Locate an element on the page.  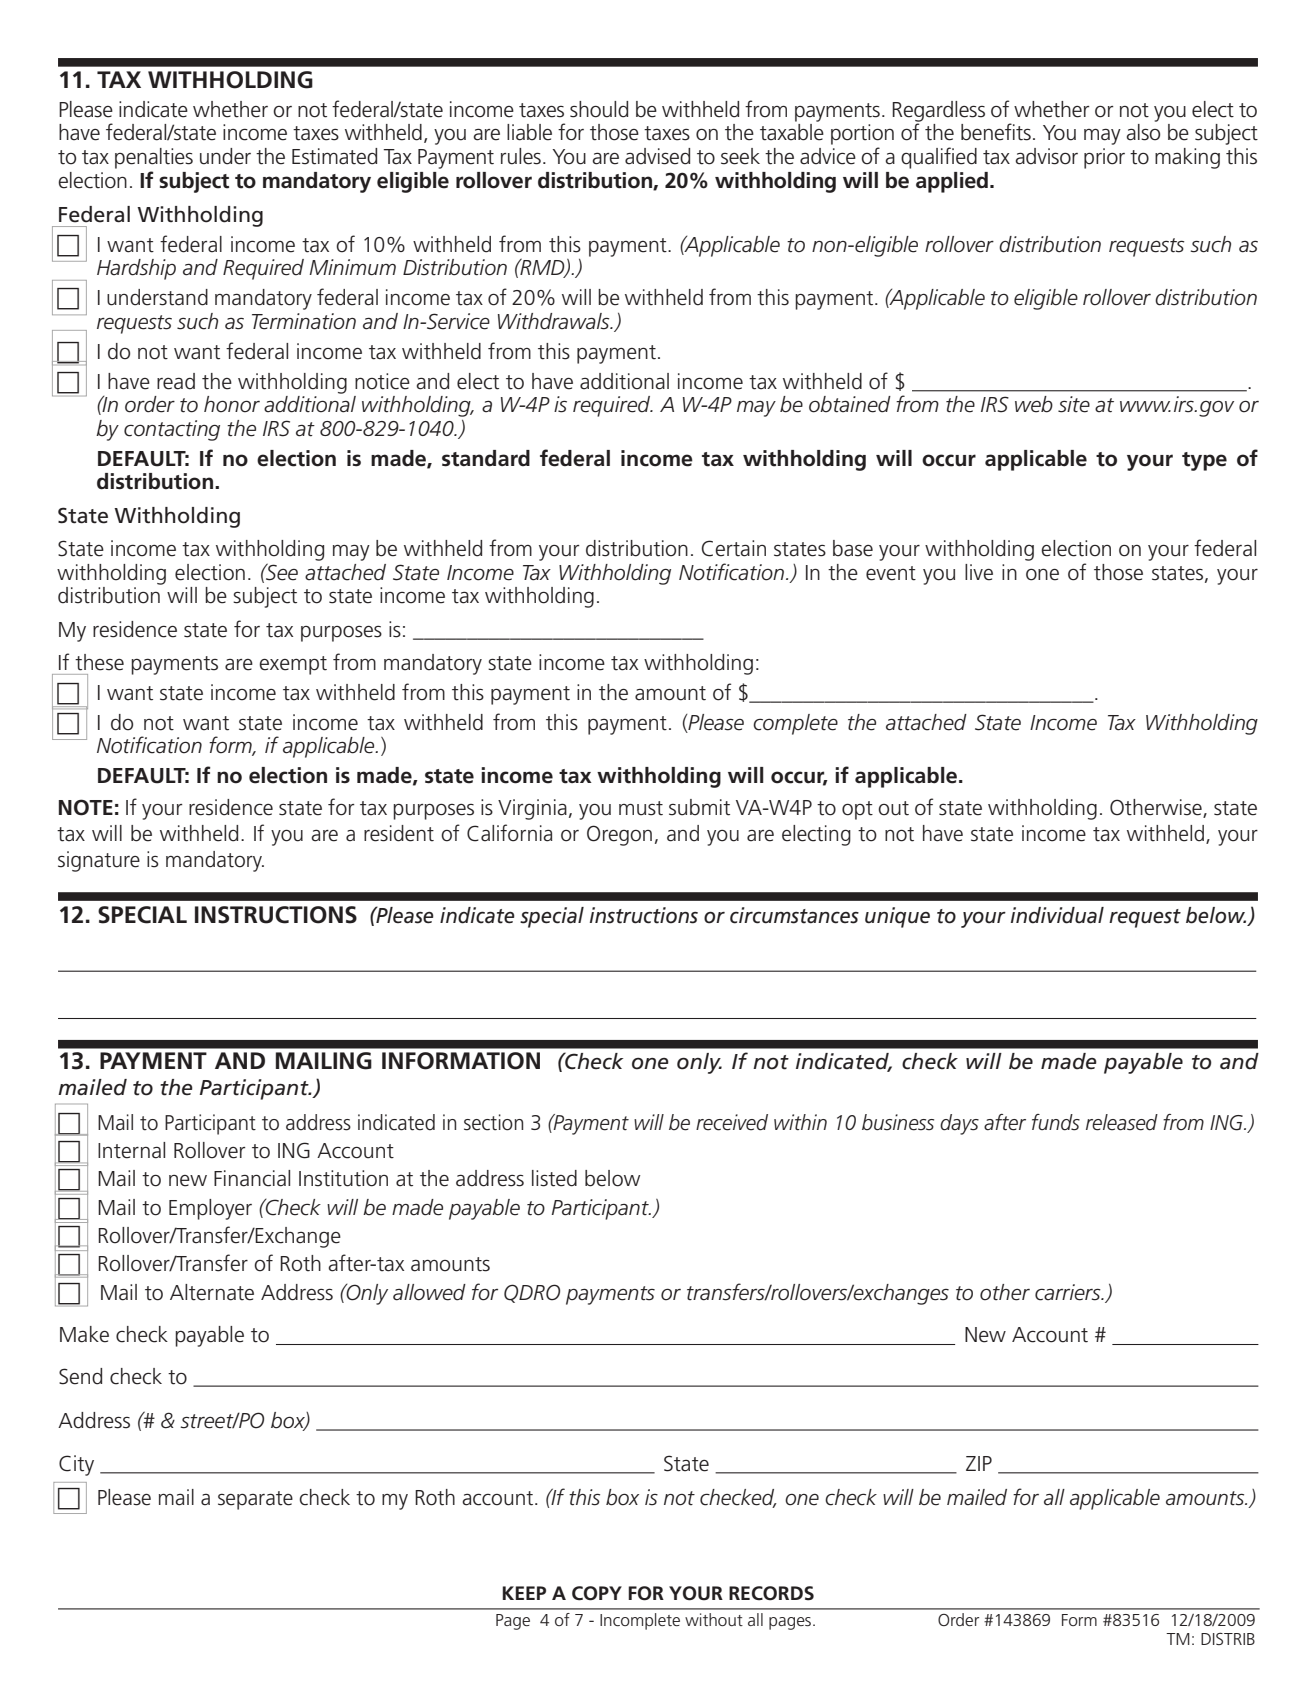
Oregon is located at coordinates (619, 835).
